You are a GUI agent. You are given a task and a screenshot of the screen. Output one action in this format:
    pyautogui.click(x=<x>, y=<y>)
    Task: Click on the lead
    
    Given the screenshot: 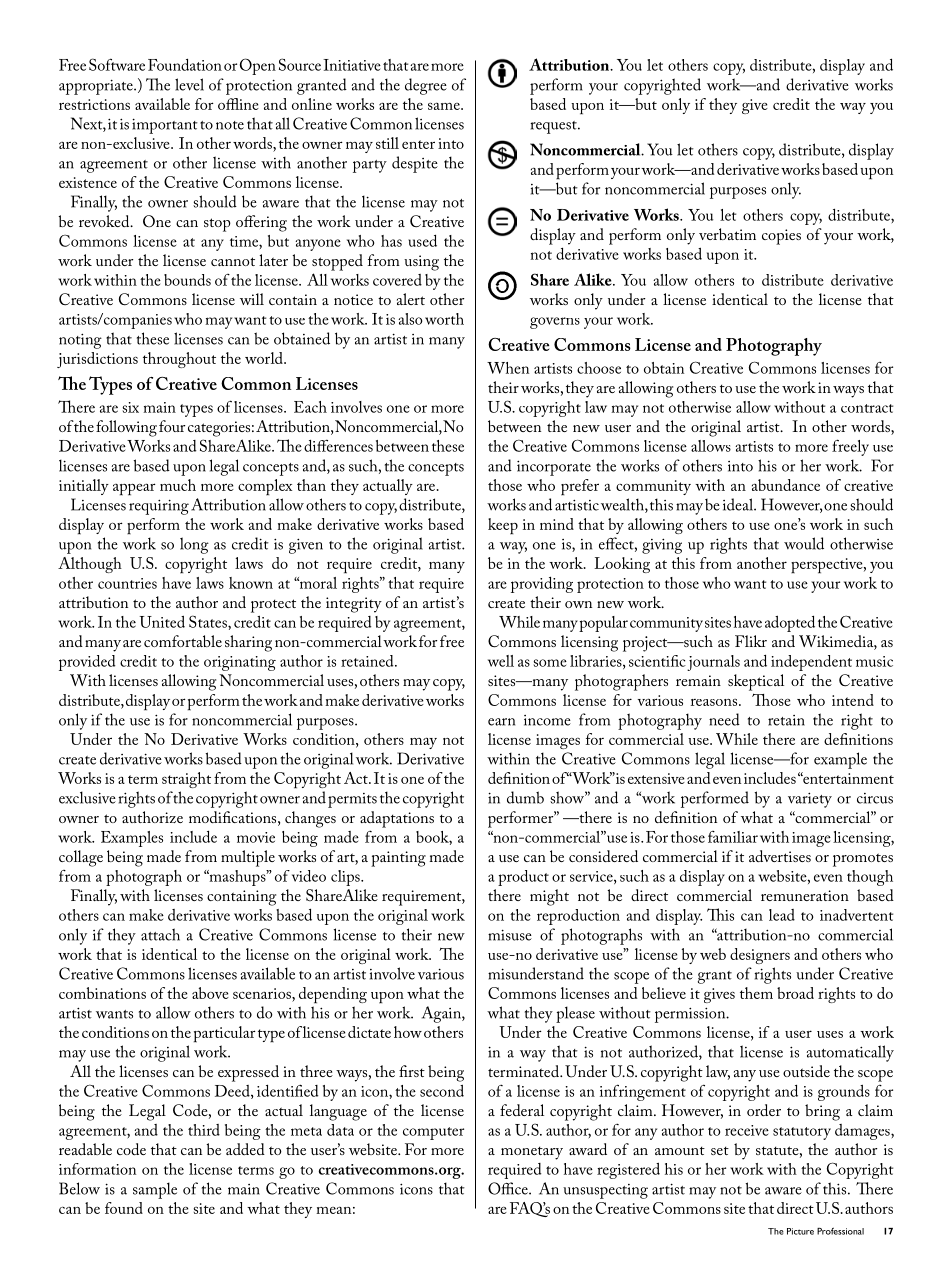 What is the action you would take?
    pyautogui.click(x=782, y=915)
